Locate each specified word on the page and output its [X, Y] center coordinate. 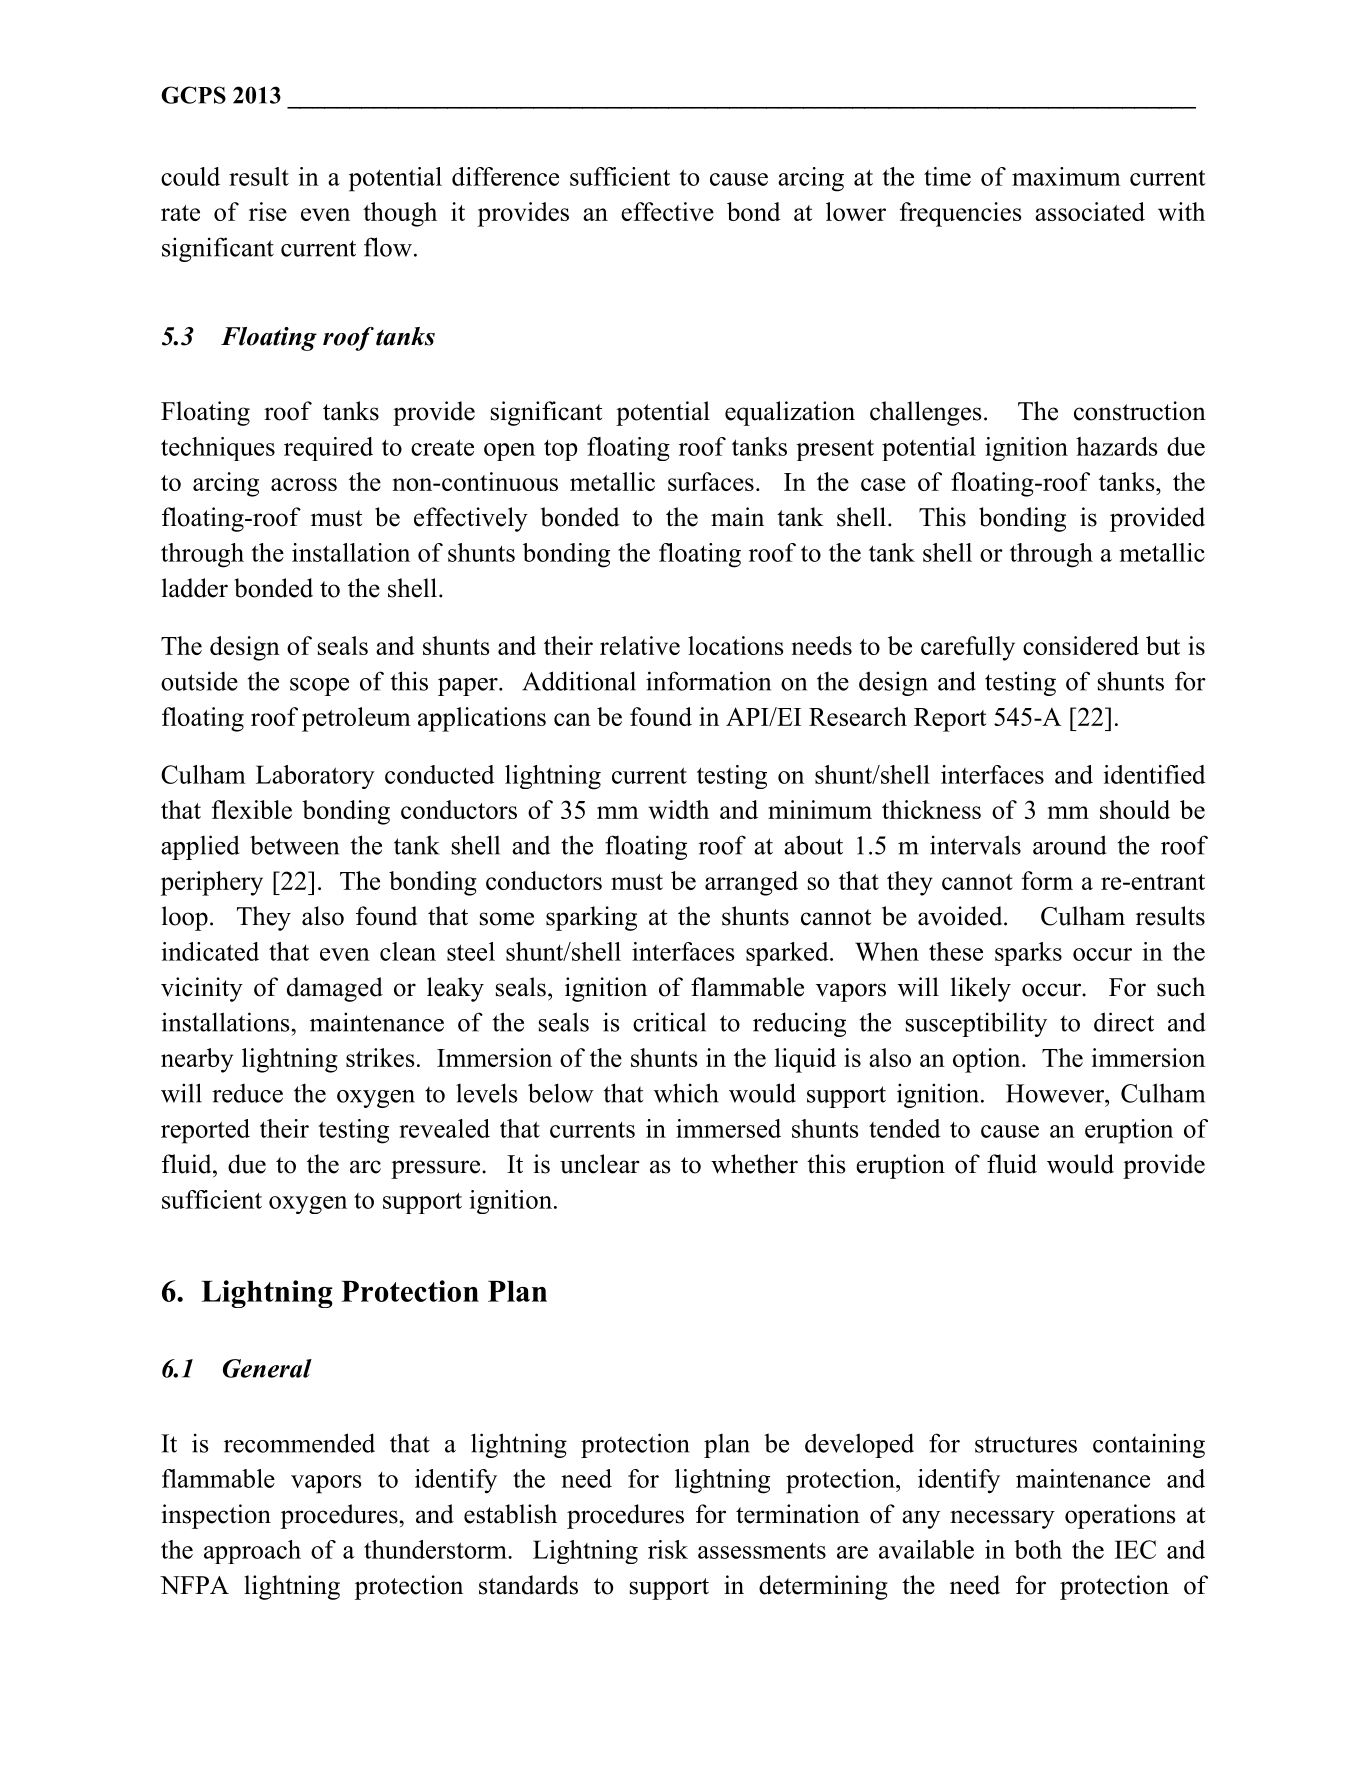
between [294, 845]
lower [856, 211]
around [1070, 845]
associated [1090, 211]
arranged [751, 883]
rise [268, 211]
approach [252, 1552]
